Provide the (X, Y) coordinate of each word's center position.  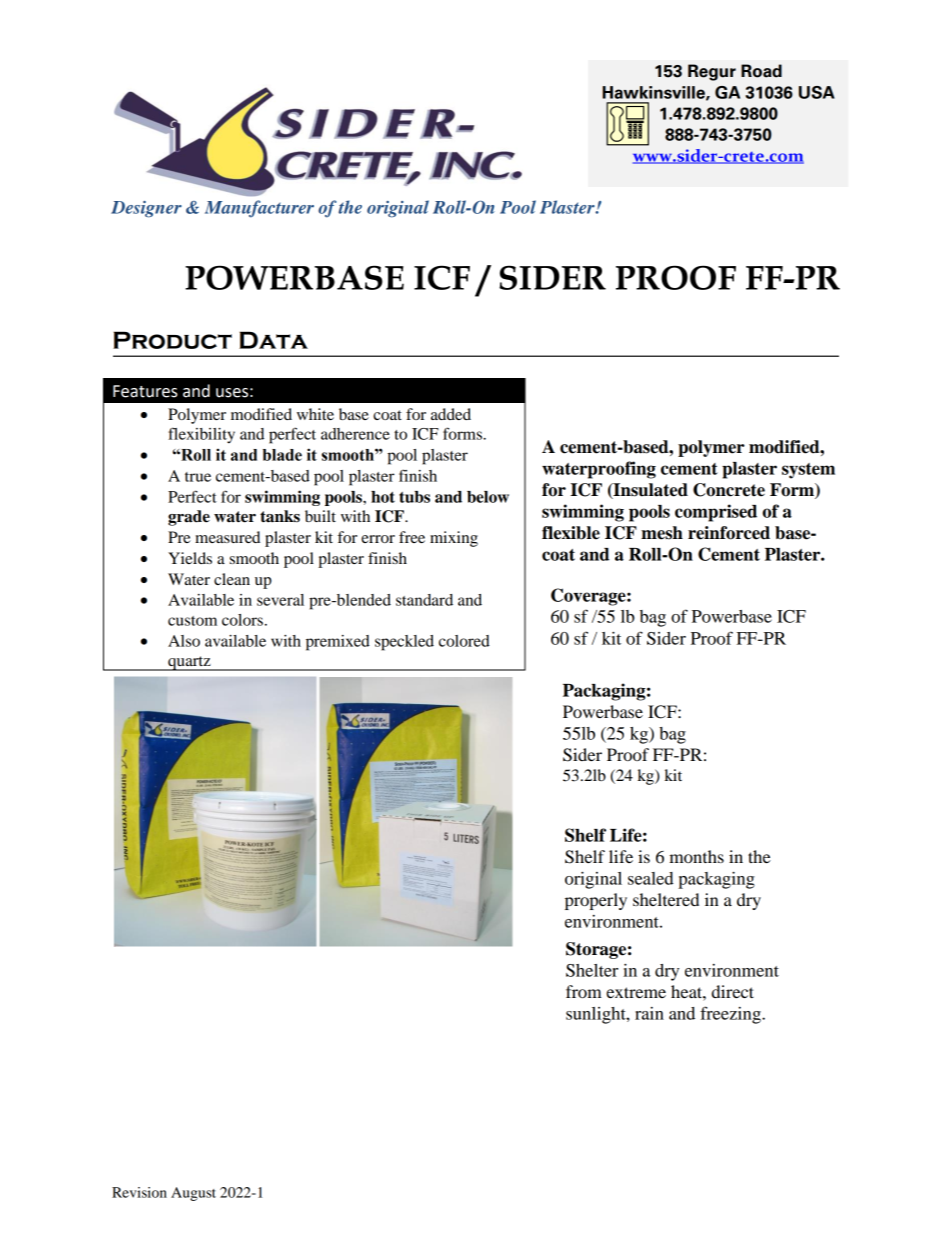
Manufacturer (259, 209)
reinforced (729, 533)
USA (817, 92)
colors (242, 620)
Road (761, 71)
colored (464, 641)
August (193, 1194)
